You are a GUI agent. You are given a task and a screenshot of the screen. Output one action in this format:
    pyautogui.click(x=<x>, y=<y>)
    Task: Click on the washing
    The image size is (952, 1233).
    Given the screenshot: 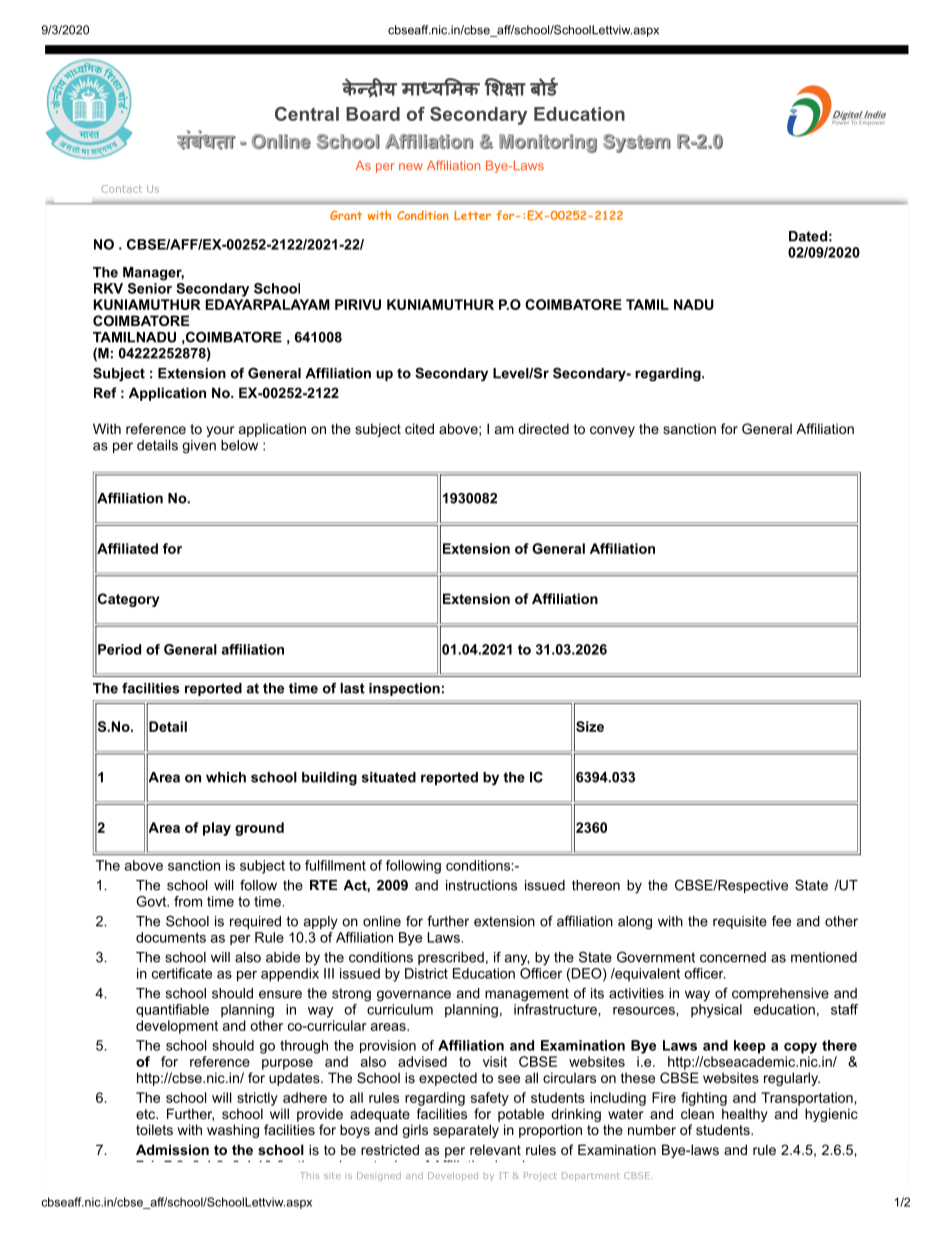 What is the action you would take?
    pyautogui.click(x=233, y=1131)
